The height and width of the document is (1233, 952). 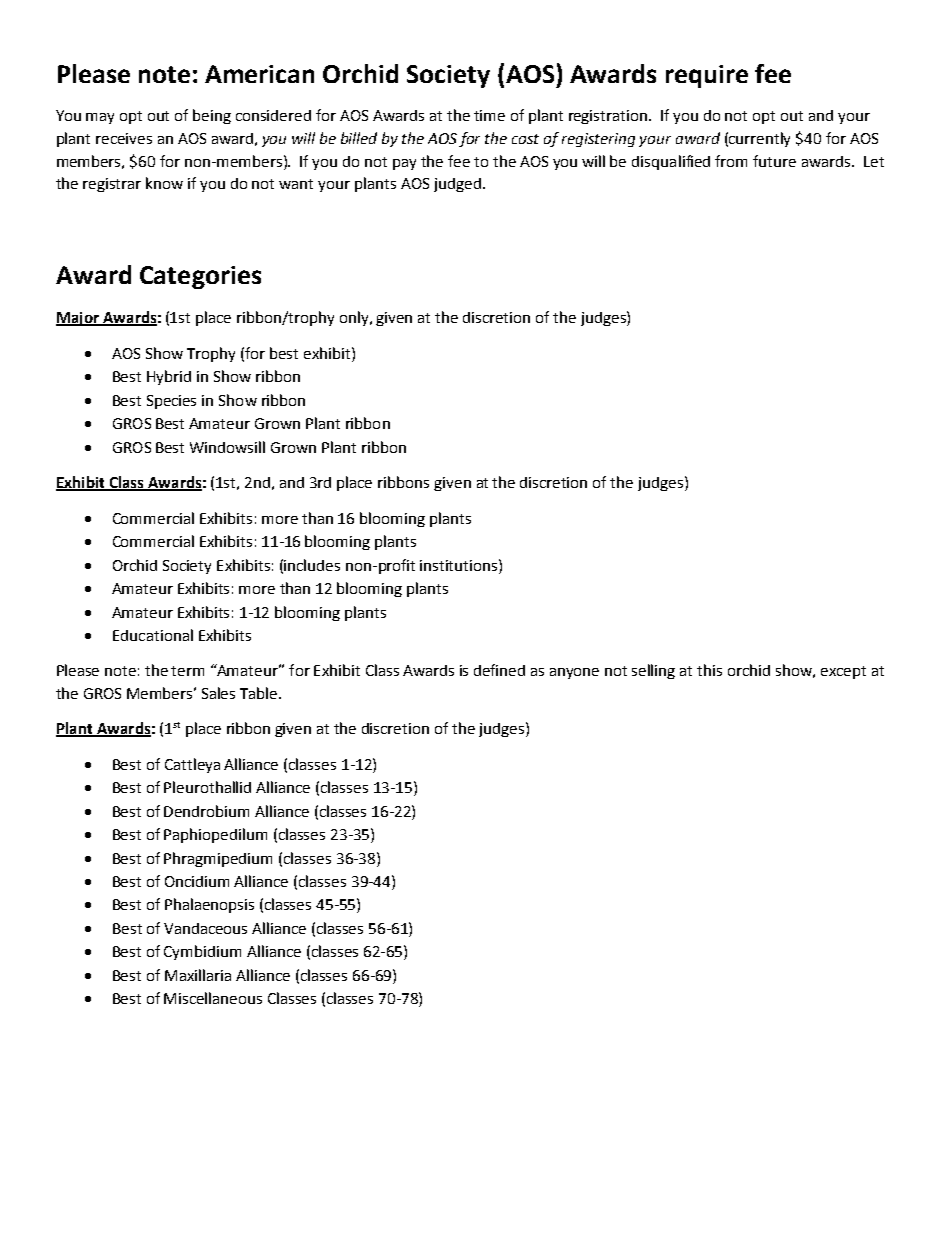 What do you see at coordinates (489, 115) in the document?
I see `time` at bounding box center [489, 115].
